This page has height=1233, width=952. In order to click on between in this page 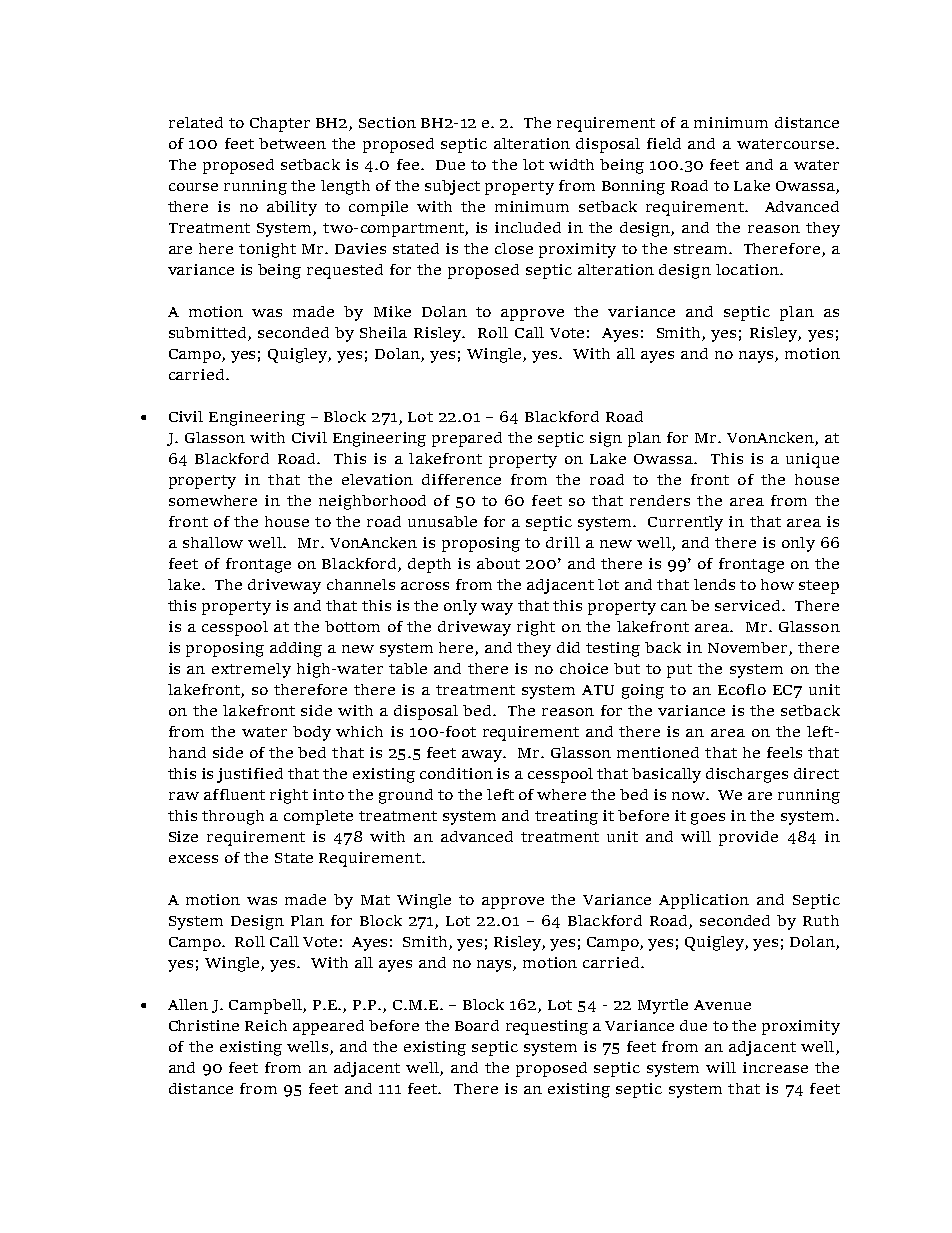, I will do `click(292, 143)`.
